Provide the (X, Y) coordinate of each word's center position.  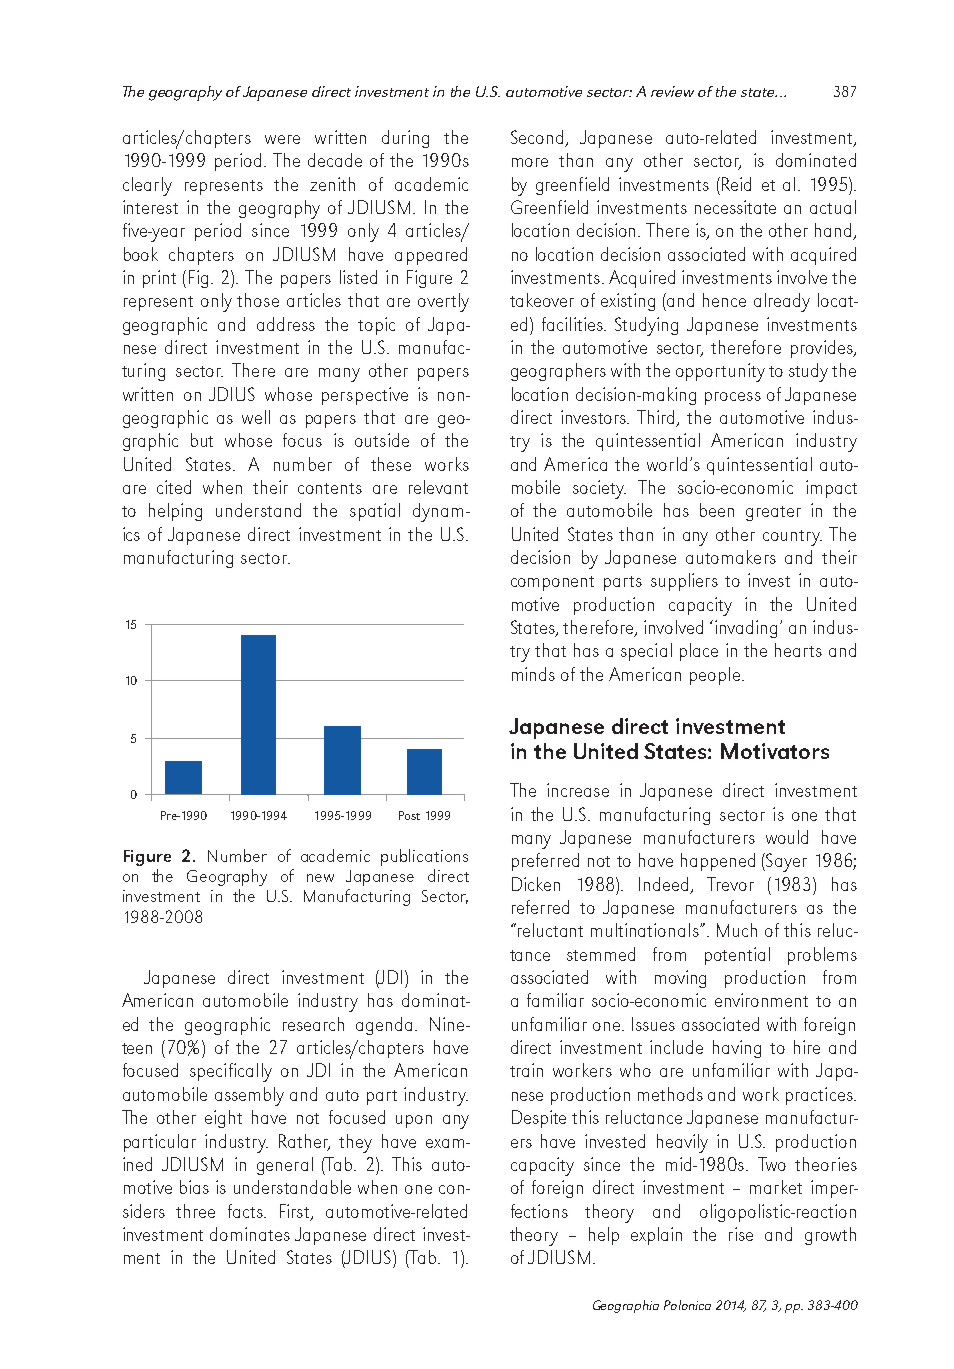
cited (174, 487)
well (256, 417)
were (282, 139)
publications (424, 857)
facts (246, 1211)
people (715, 676)
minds (533, 674)
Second (537, 137)
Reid (736, 184)
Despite (539, 1119)
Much (737, 930)
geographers (558, 372)
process (733, 398)
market (776, 1187)
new (320, 878)
